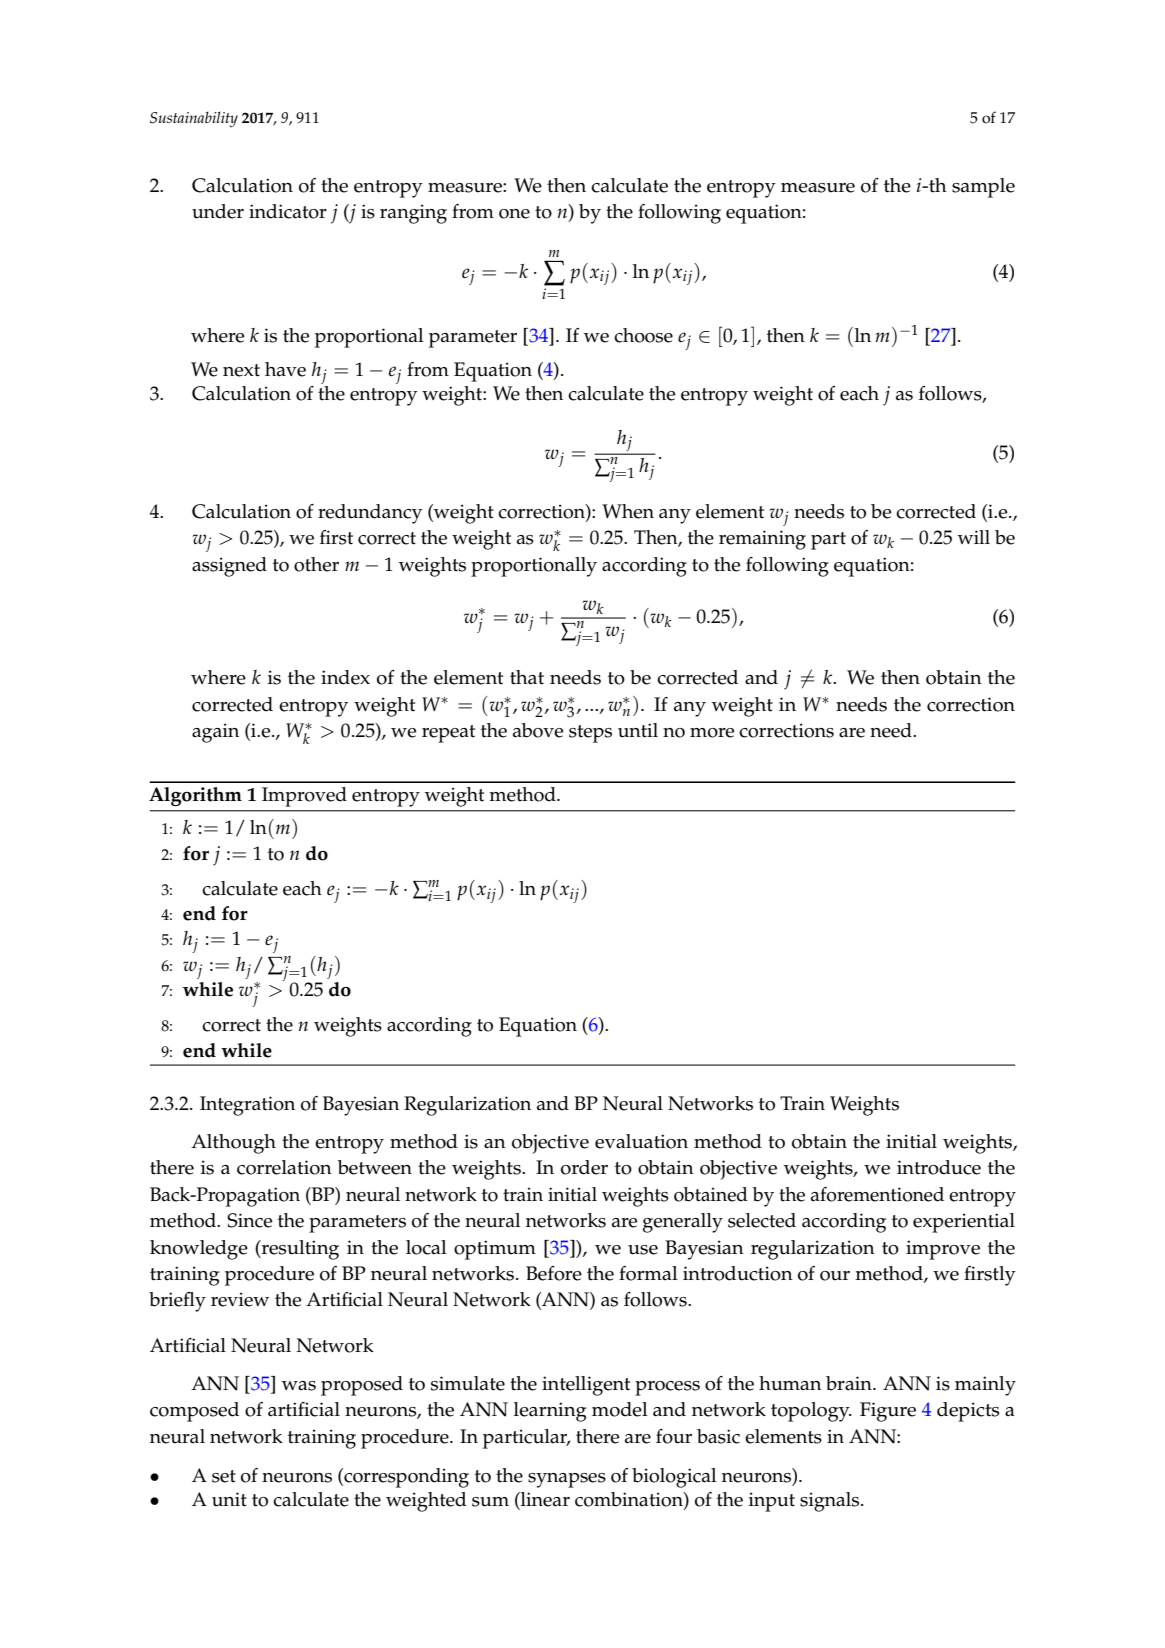  Describe the element at coordinates (316, 564) in the screenshot. I see `other` at that location.
